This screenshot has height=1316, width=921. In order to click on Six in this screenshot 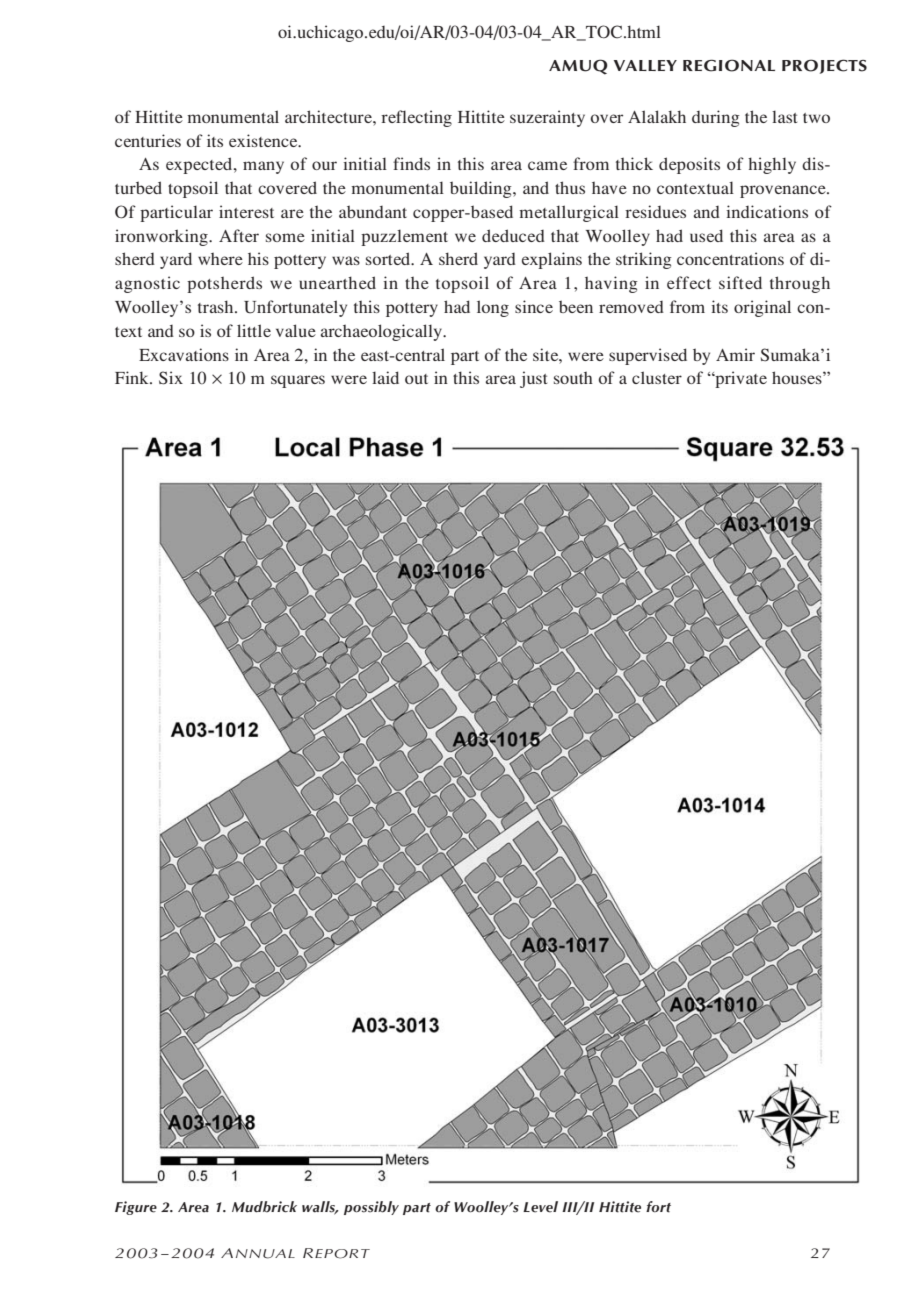, I will do `click(171, 378)`.
